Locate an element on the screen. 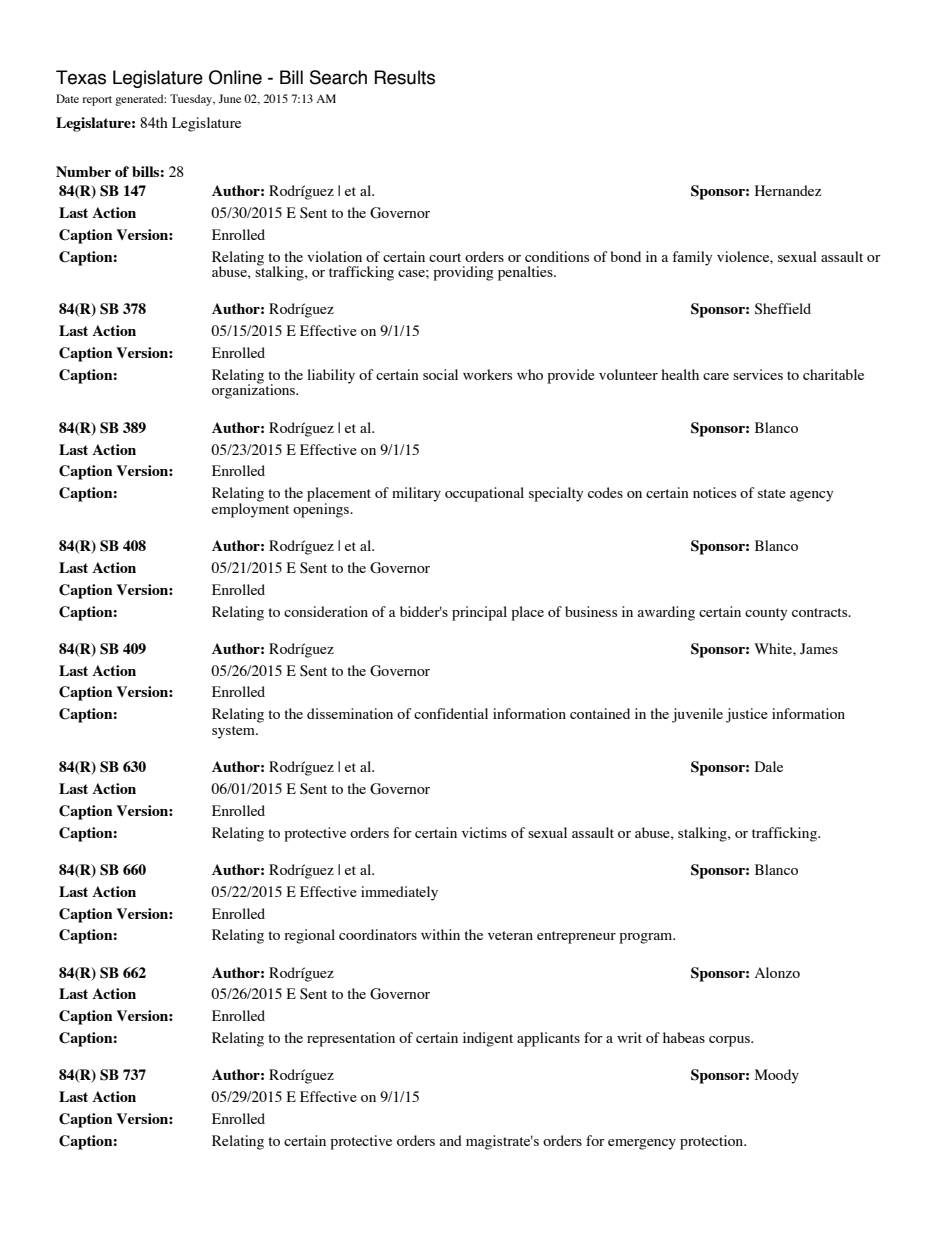 The width and height of the screenshot is (952, 1233). consideration is located at coordinates (326, 611).
